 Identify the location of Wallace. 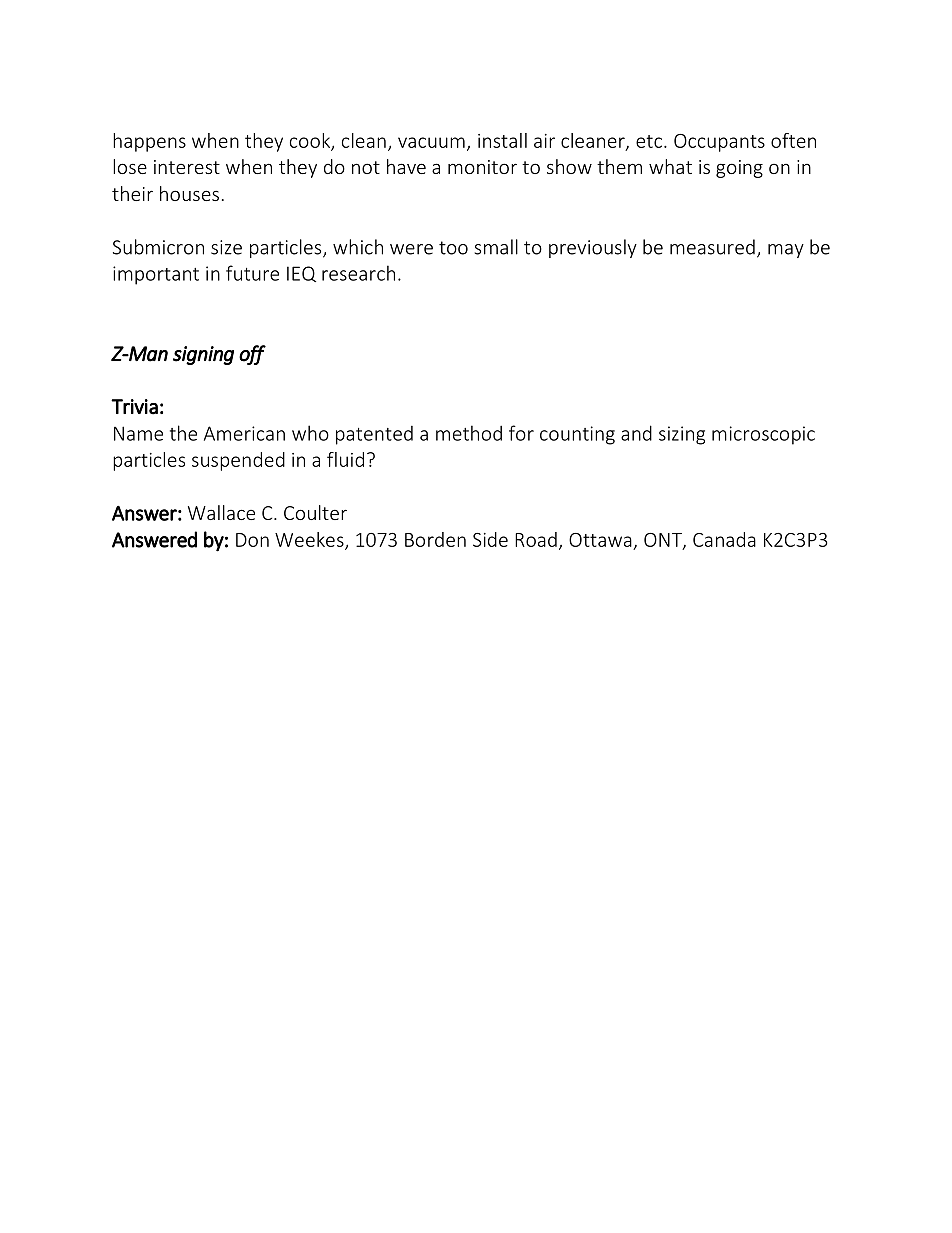
(221, 512).
